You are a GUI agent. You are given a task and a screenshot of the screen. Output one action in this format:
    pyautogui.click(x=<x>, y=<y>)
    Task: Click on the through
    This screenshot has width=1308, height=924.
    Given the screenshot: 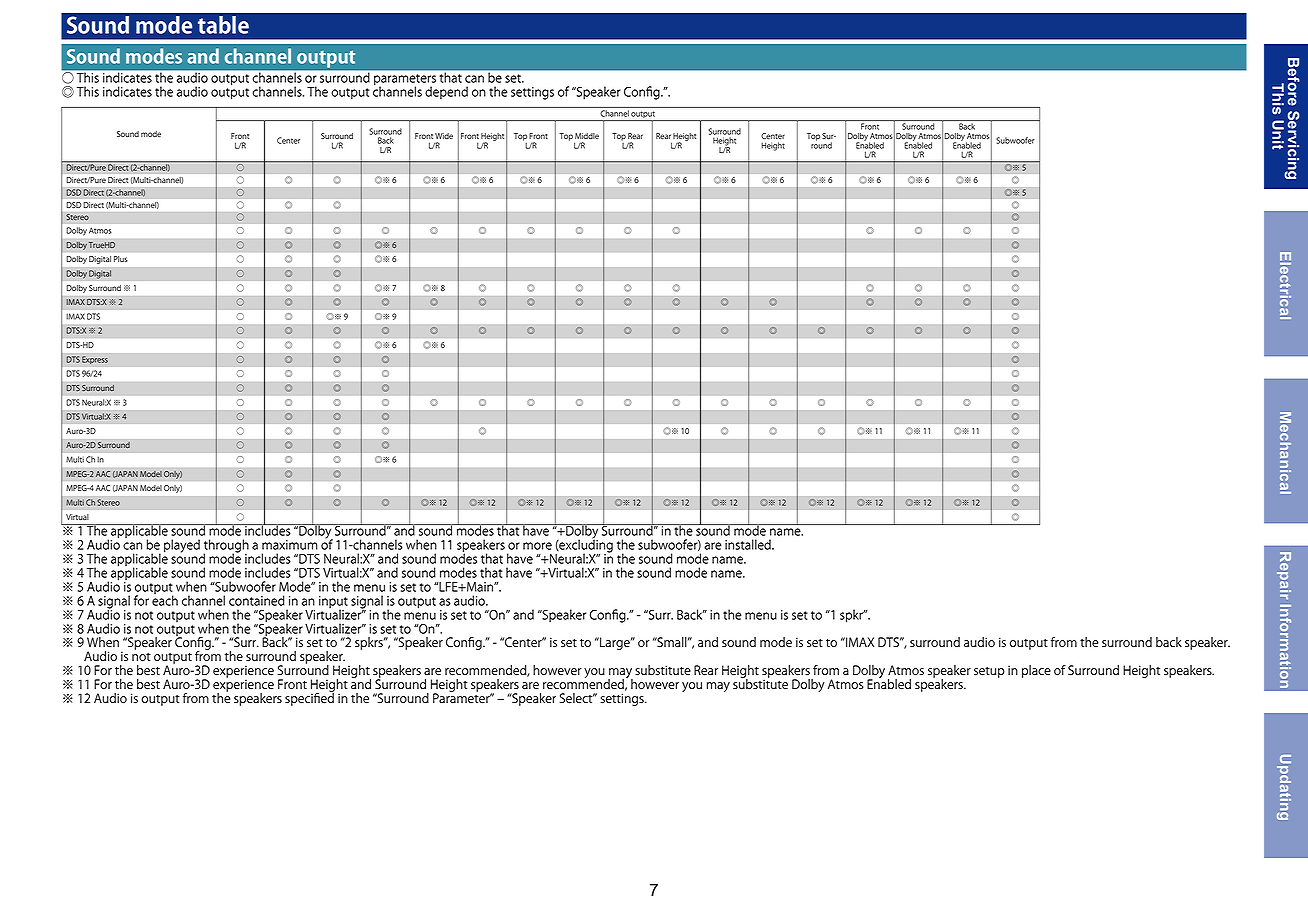 What is the action you would take?
    pyautogui.click(x=226, y=547)
